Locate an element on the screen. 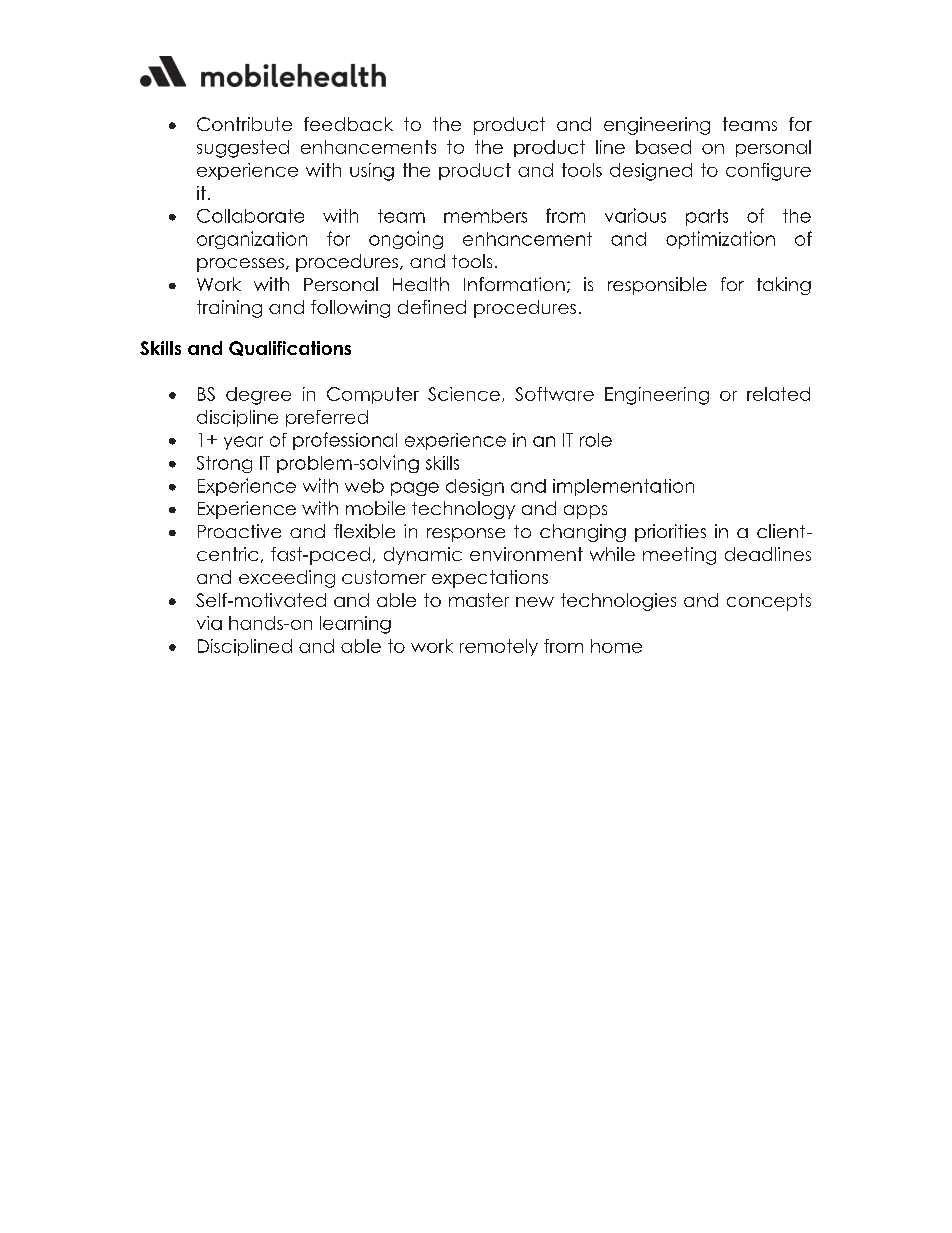 The image size is (952, 1233). suggested is located at coordinates (243, 149).
